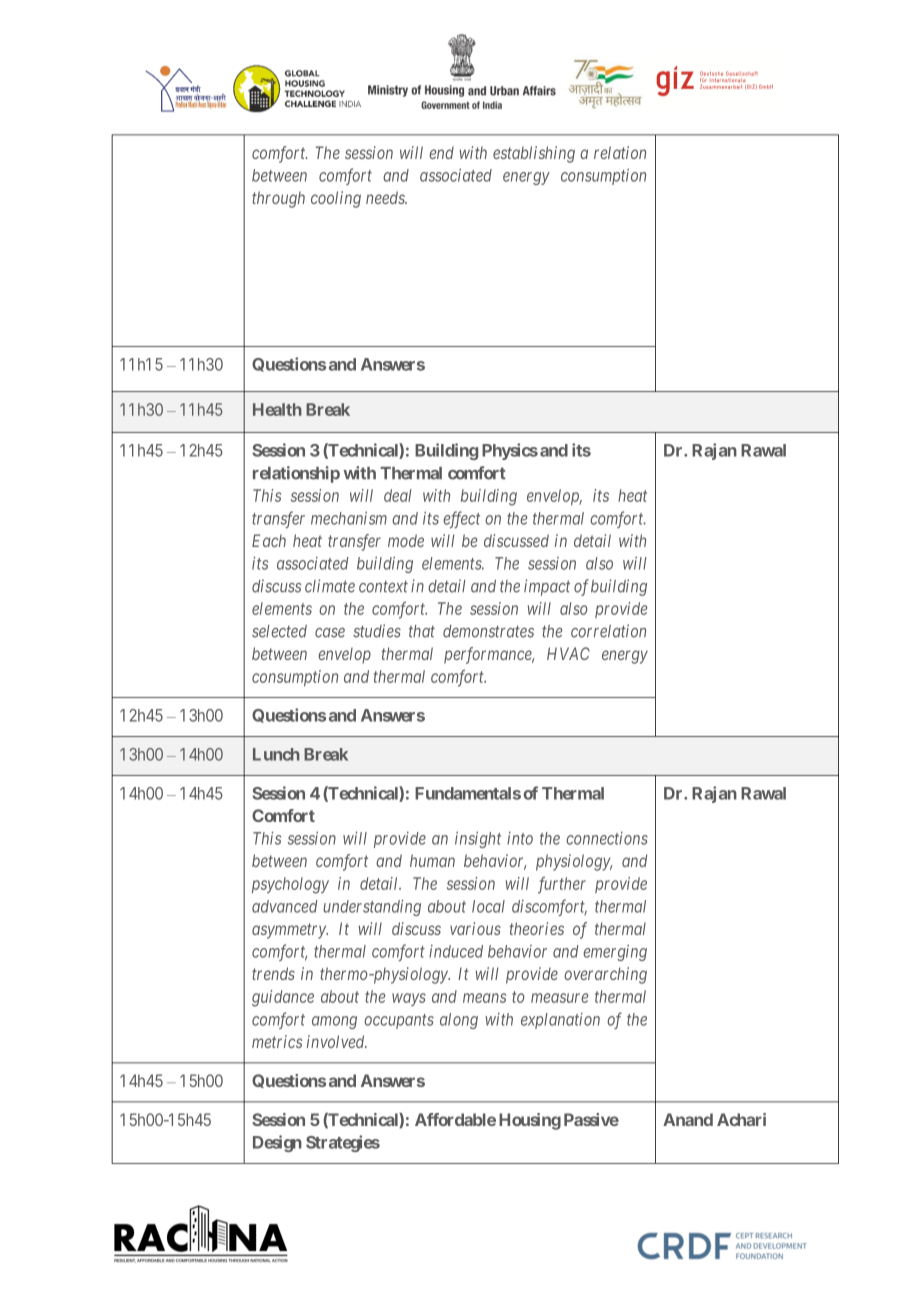 This page has height=1308, width=924. Describe the element at coordinates (534, 154) in the page. I see `establishing` at that location.
